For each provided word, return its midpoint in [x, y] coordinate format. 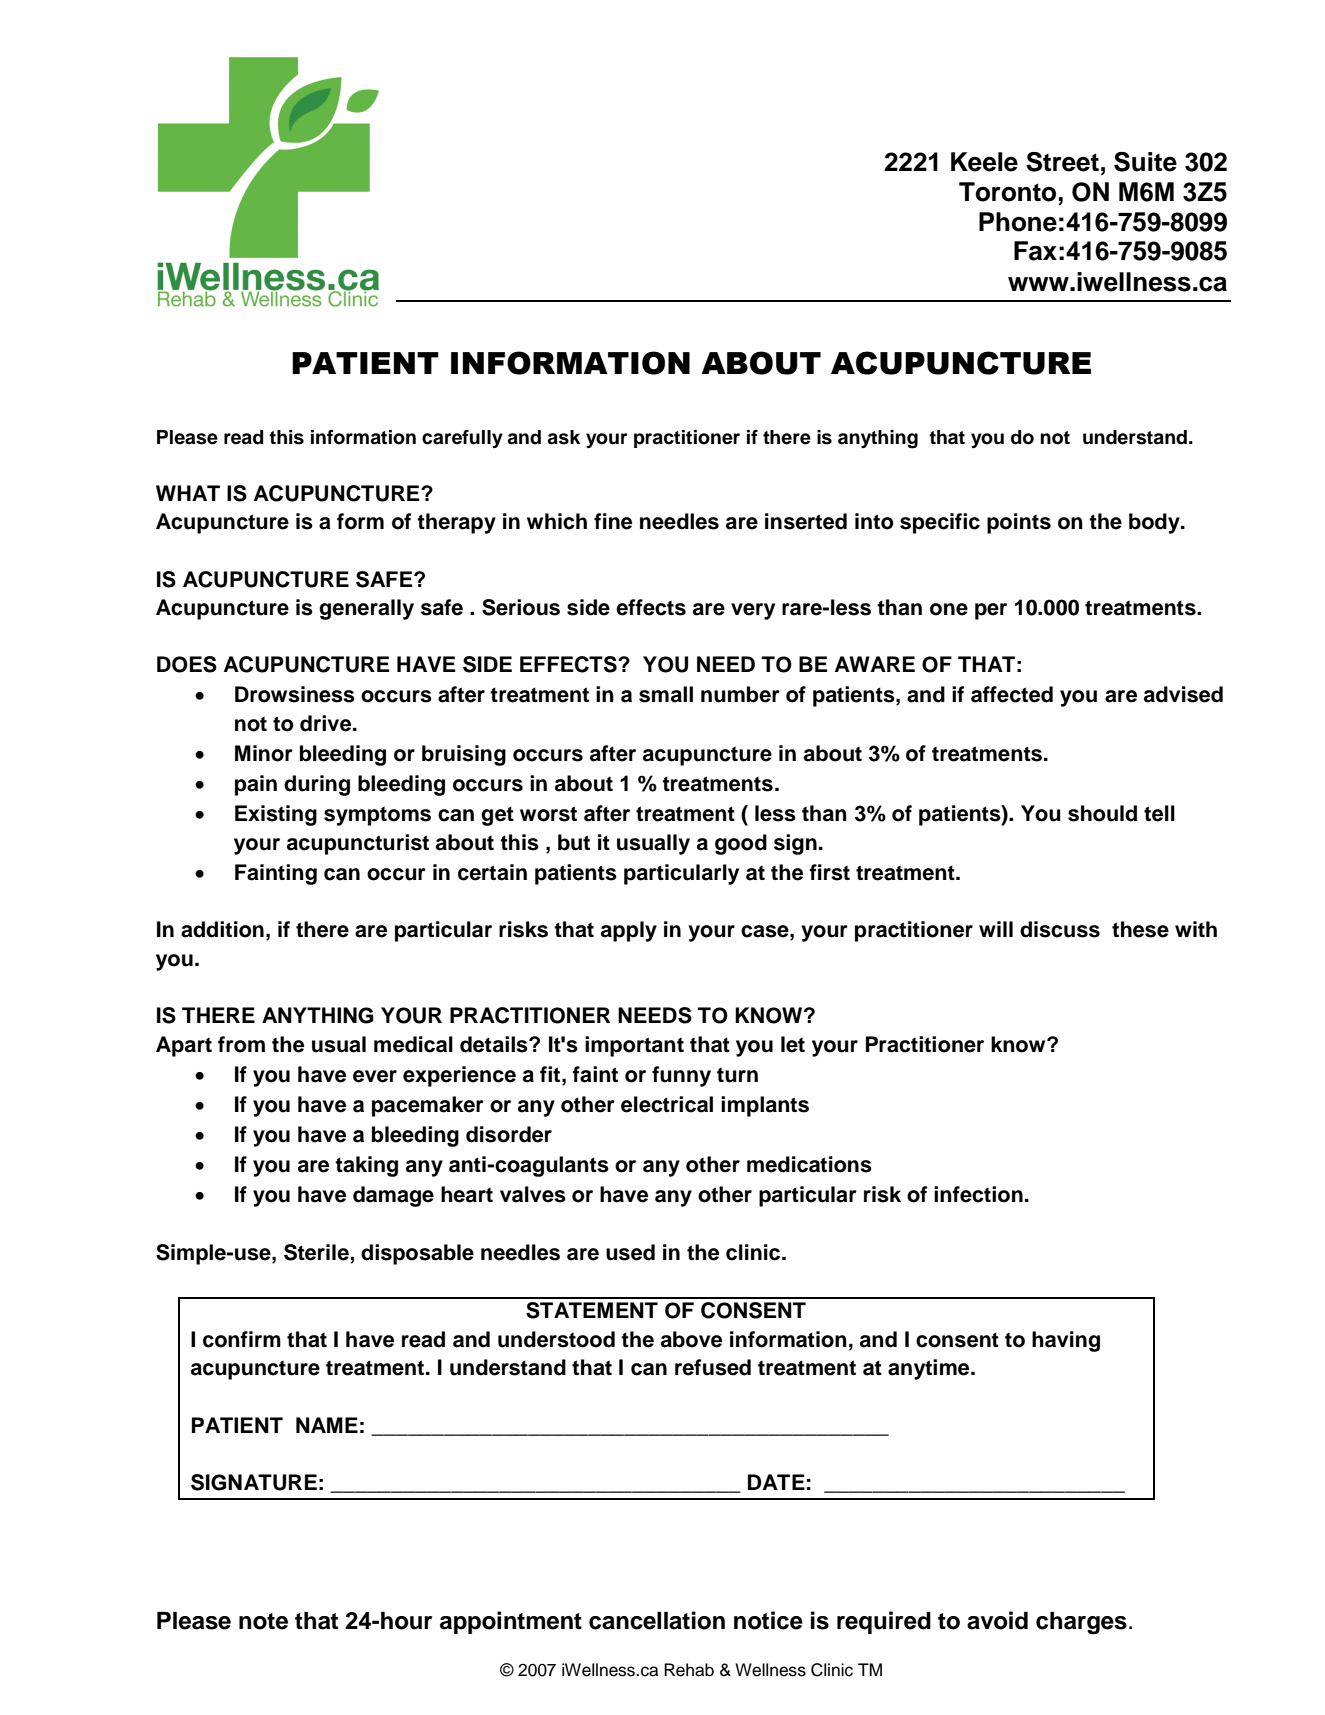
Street [1062, 162]
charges [1081, 1623]
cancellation [657, 1620]
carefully [462, 439]
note [263, 1621]
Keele [984, 162]
